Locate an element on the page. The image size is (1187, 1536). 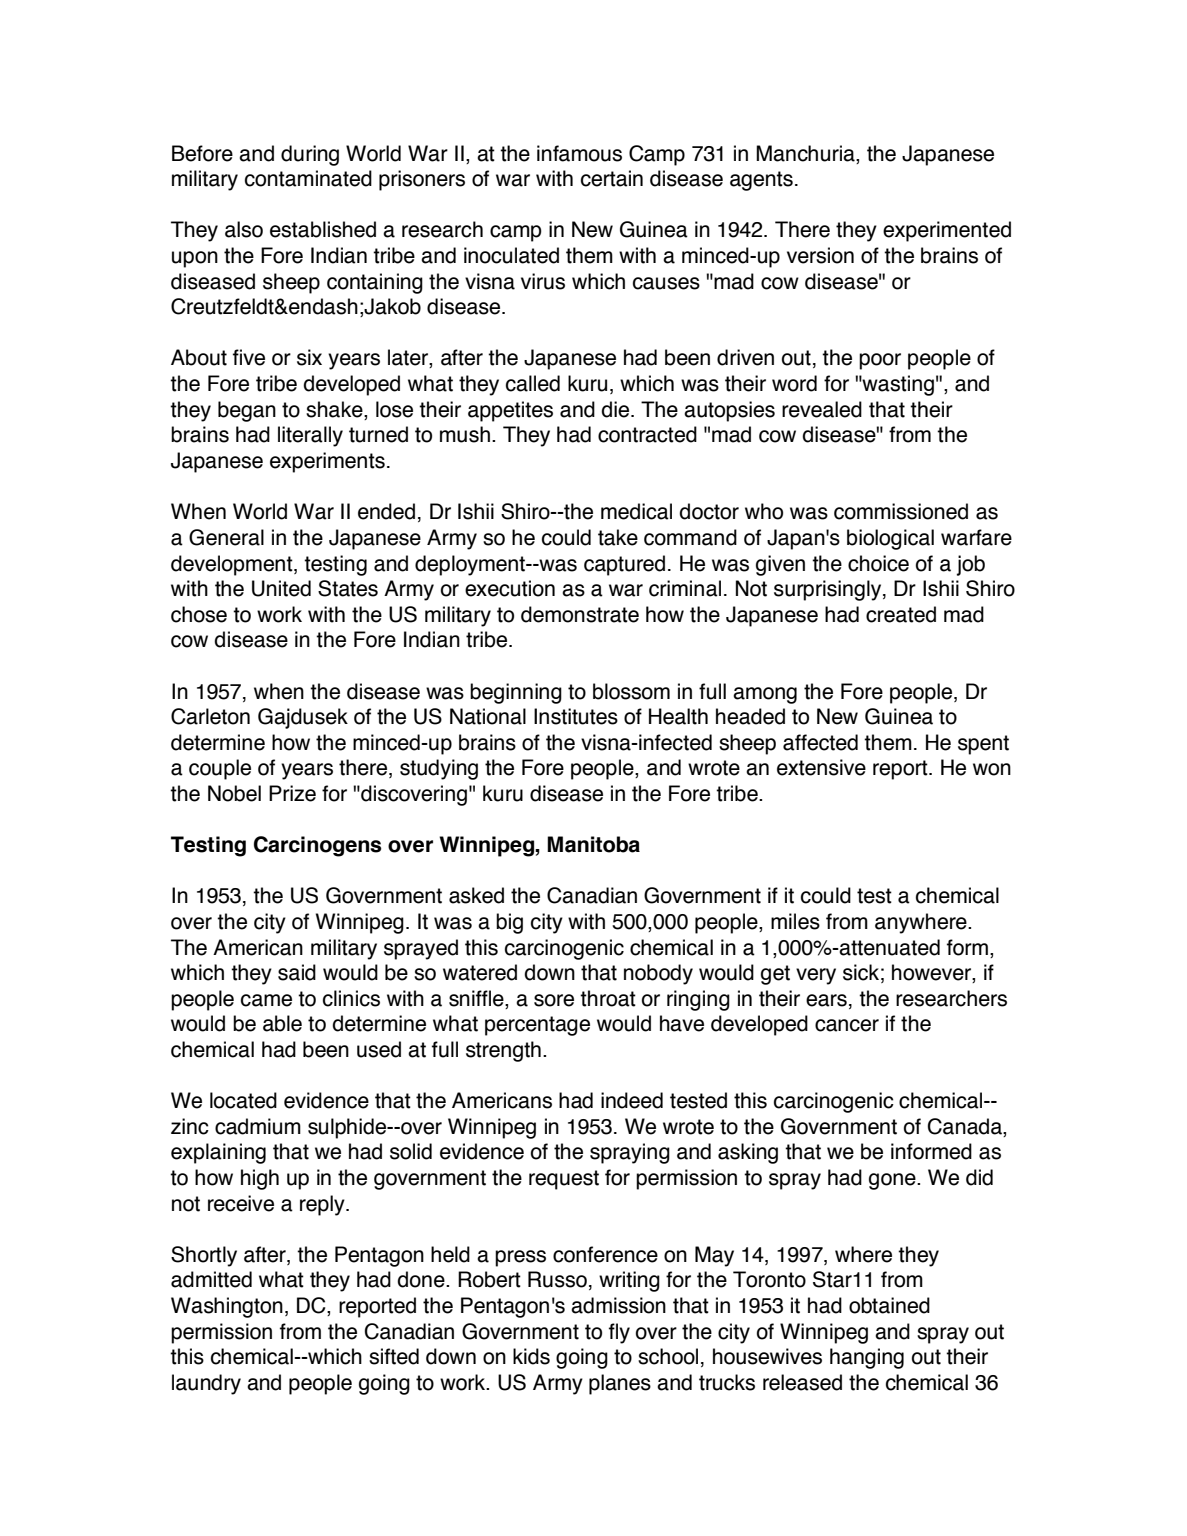
captured is located at coordinates (624, 565).
